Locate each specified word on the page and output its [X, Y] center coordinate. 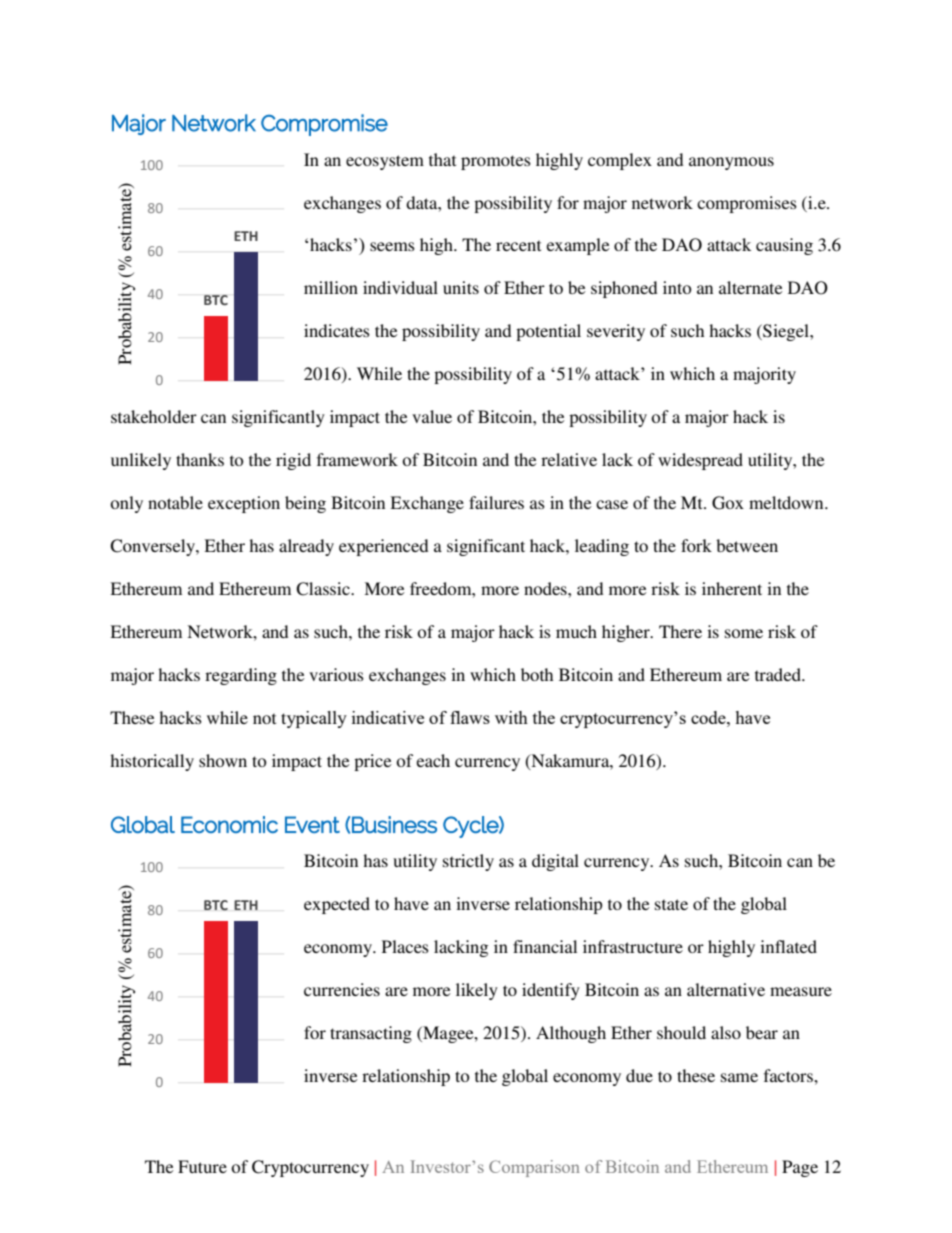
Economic [229, 824]
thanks [200, 459]
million [331, 287]
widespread [700, 461]
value [432, 416]
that [442, 159]
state [671, 904]
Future [202, 1166]
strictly [468, 862]
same [739, 1077]
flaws [470, 717]
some [744, 633]
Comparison [534, 1168]
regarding [241, 676]
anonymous [731, 163]
